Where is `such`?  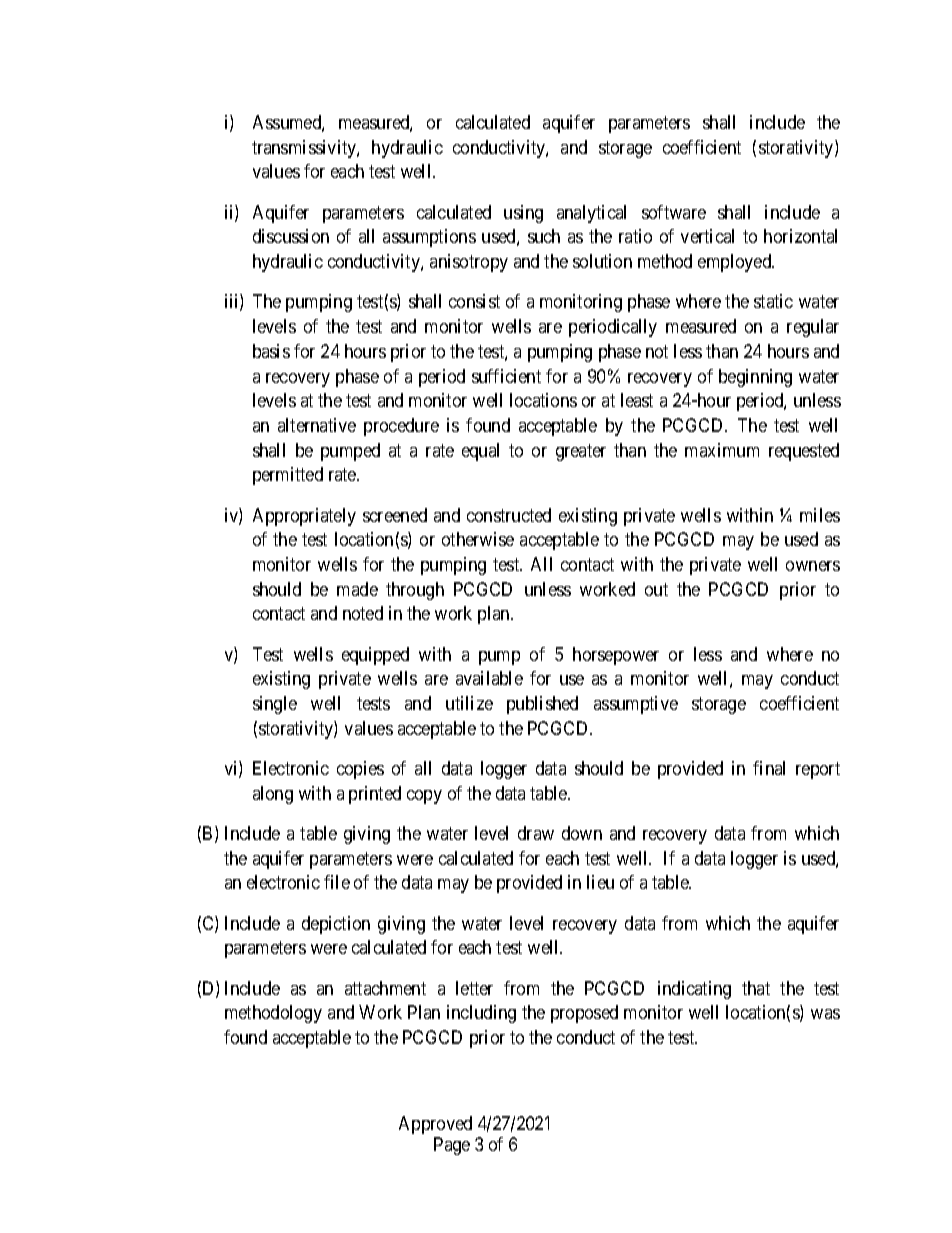 such is located at coordinates (544, 236).
